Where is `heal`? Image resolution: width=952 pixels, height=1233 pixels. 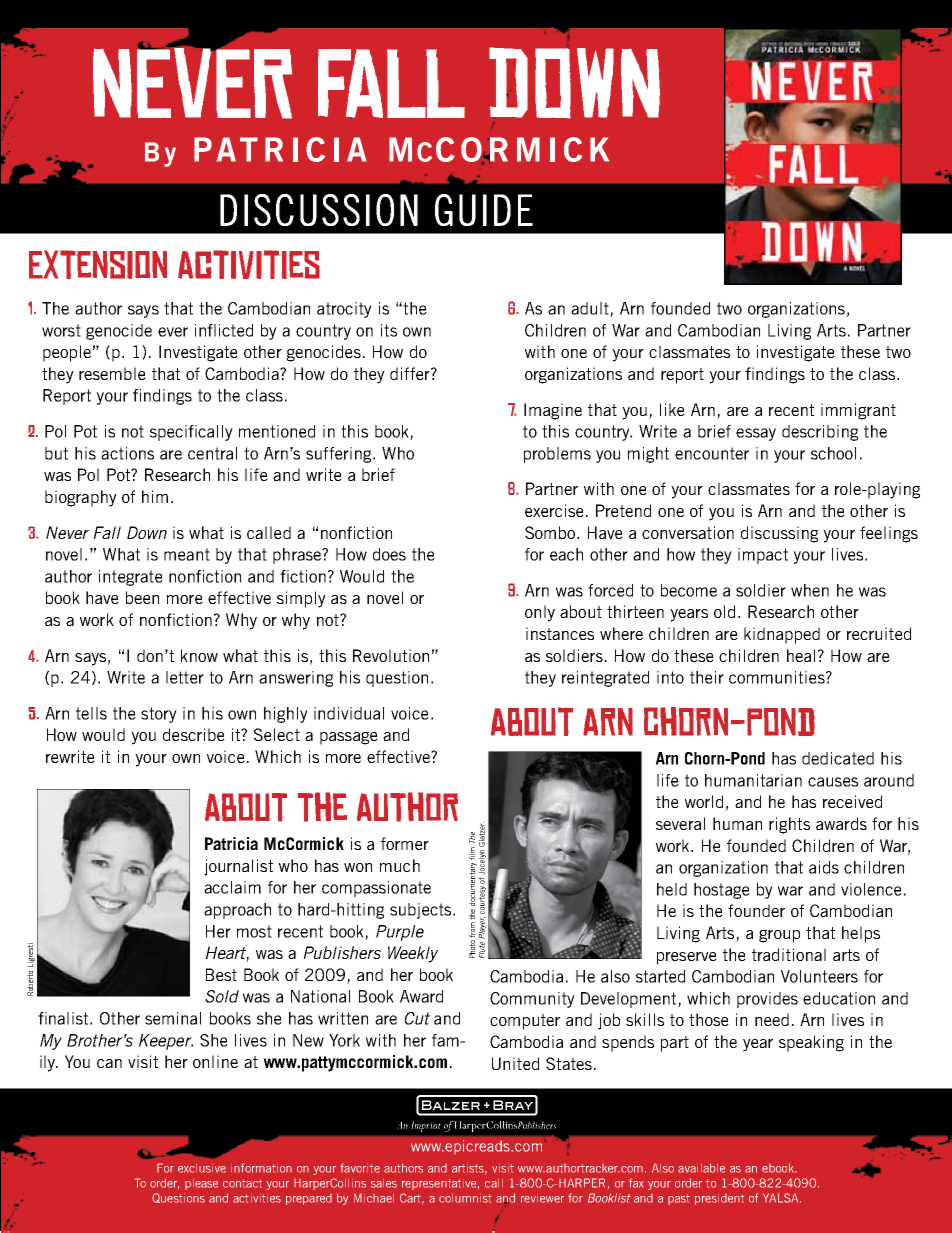 heal is located at coordinates (801, 655).
